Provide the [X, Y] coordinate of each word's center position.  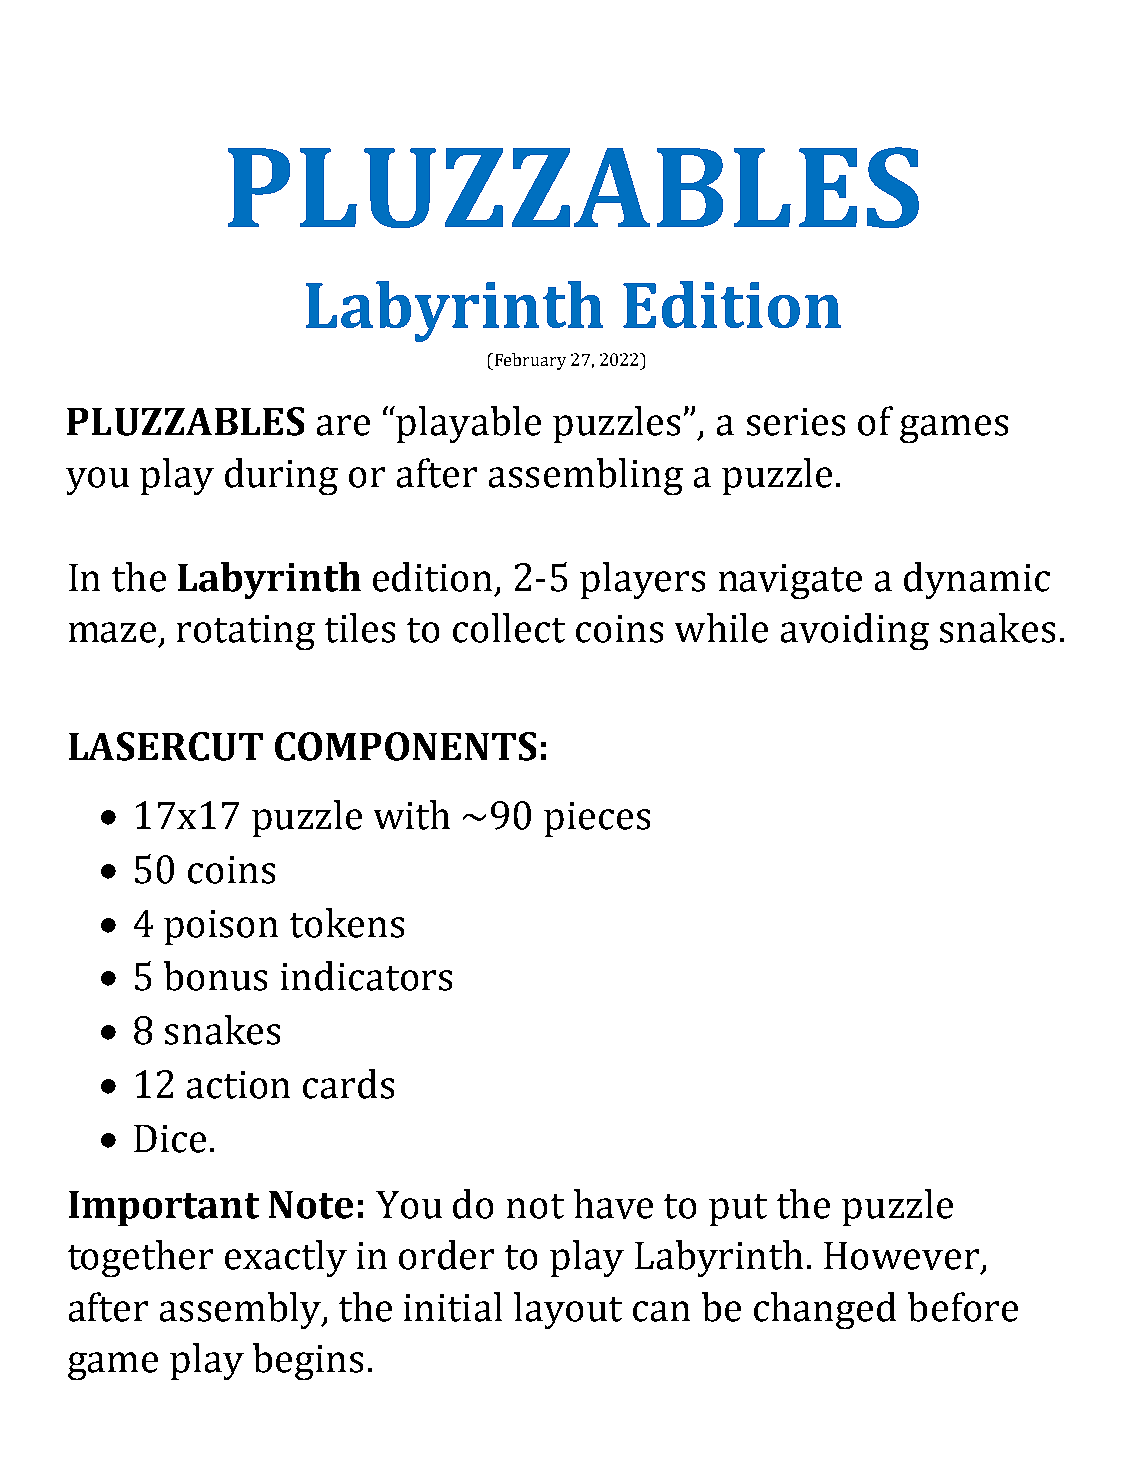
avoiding [855, 631]
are [343, 425]
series [796, 422]
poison [221, 927]
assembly [241, 1310]
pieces [597, 819]
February [529, 361]
